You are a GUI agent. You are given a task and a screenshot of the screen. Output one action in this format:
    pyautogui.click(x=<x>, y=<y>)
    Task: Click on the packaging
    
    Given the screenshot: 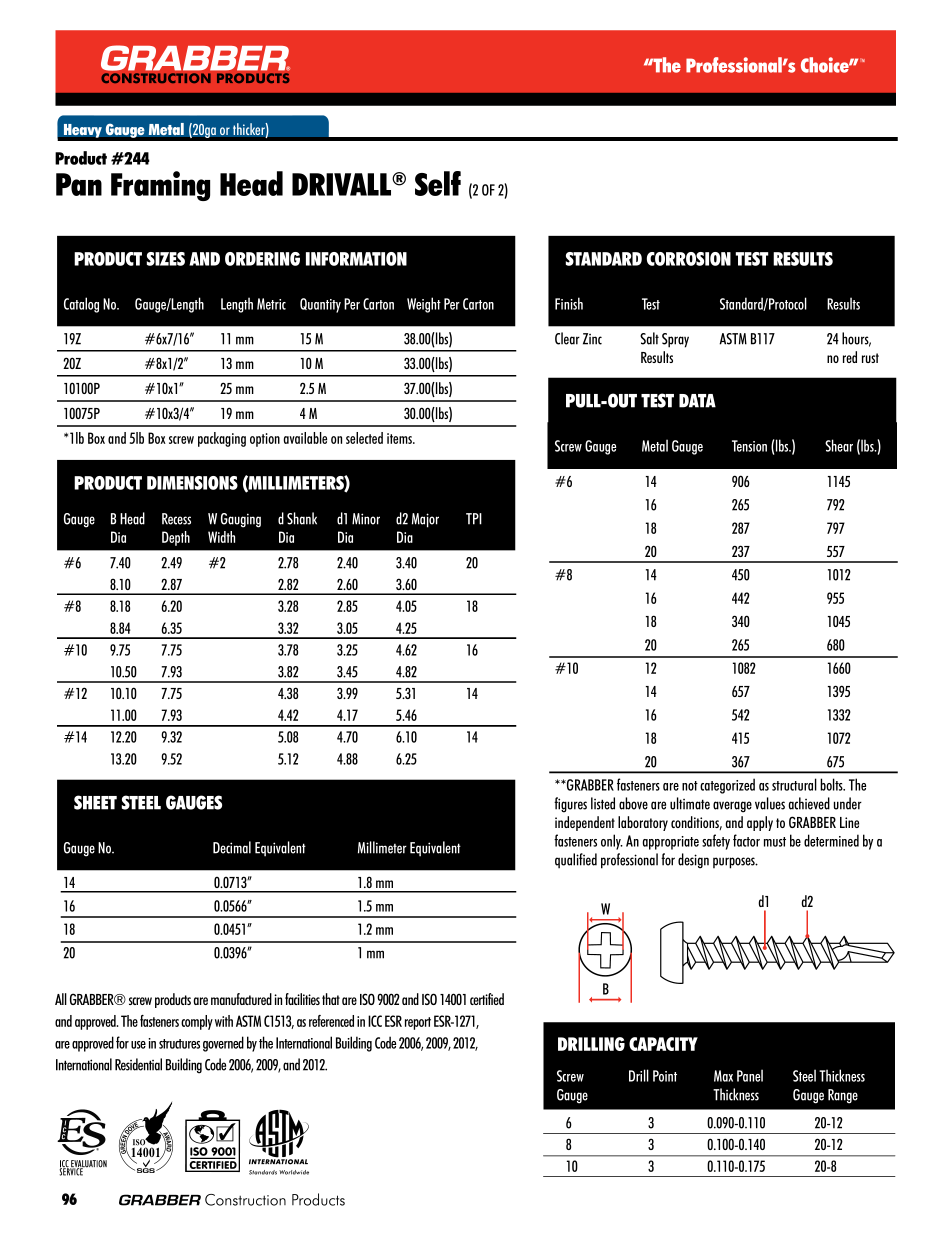 What is the action you would take?
    pyautogui.click(x=222, y=439)
